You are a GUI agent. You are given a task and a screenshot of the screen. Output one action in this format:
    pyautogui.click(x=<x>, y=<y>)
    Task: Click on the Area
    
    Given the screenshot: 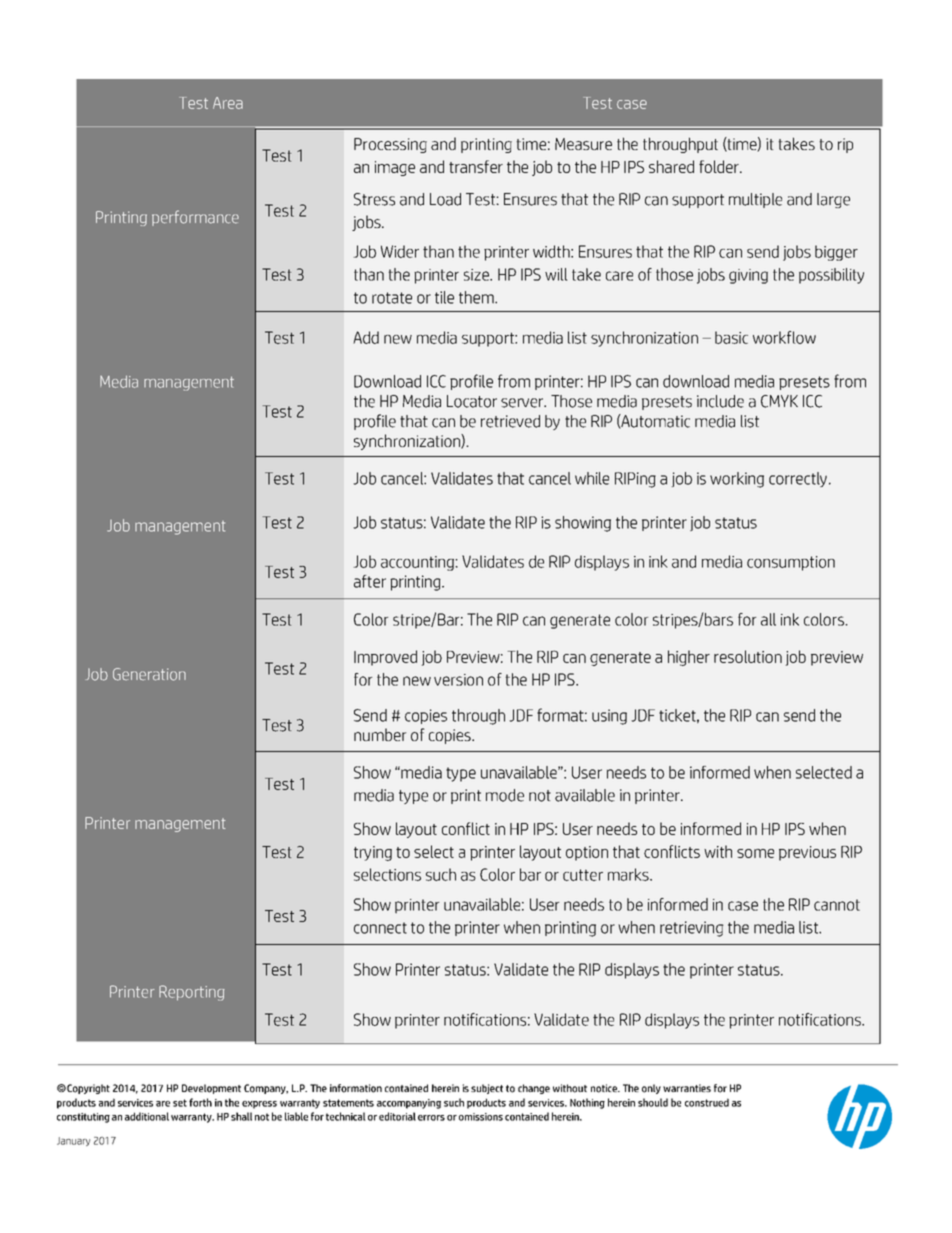 What is the action you would take?
    pyautogui.click(x=228, y=103)
